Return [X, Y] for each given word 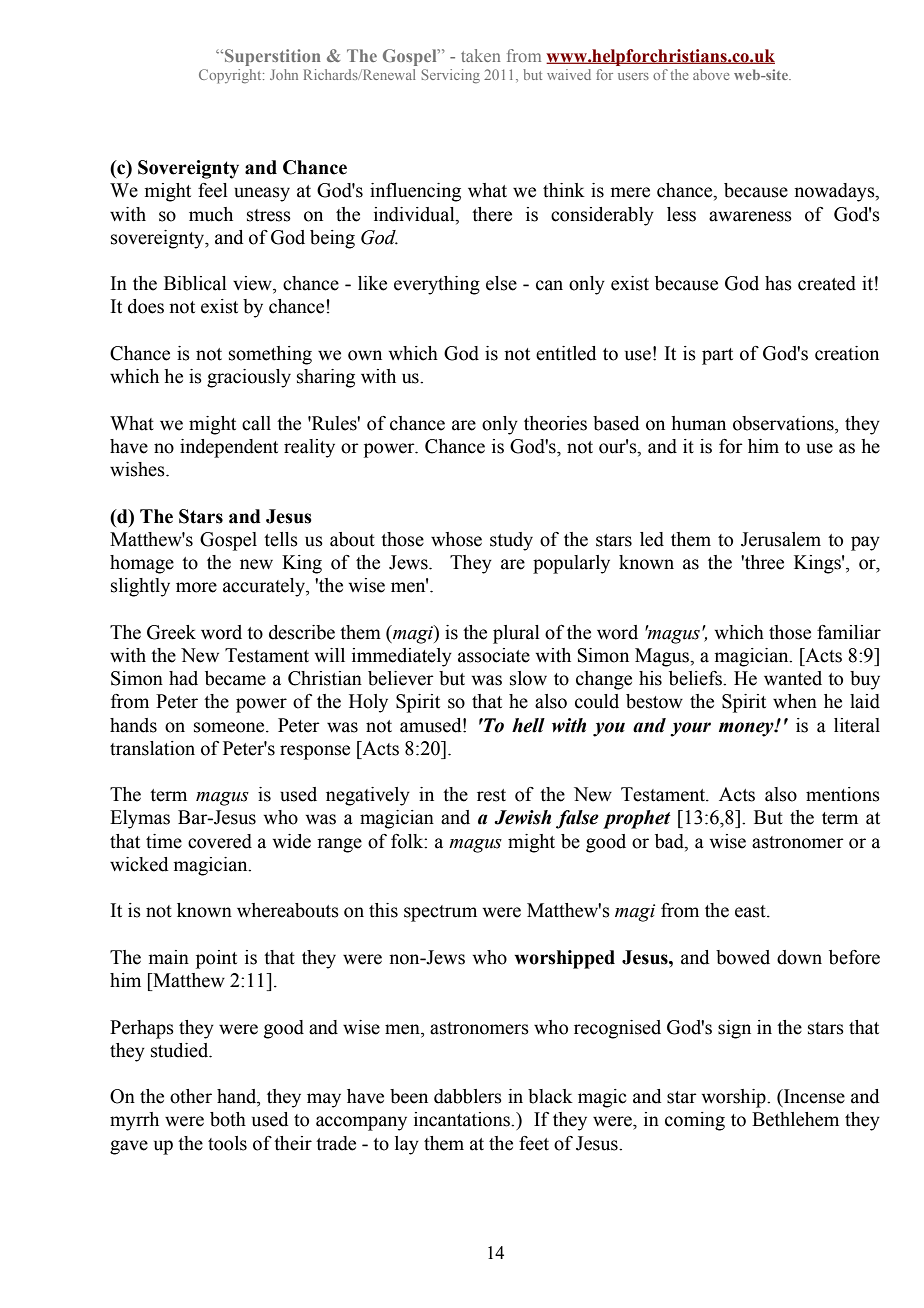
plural [516, 634]
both [228, 1119]
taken [480, 55]
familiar [849, 632]
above [711, 74]
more [196, 587]
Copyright [231, 76]
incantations [463, 1119]
